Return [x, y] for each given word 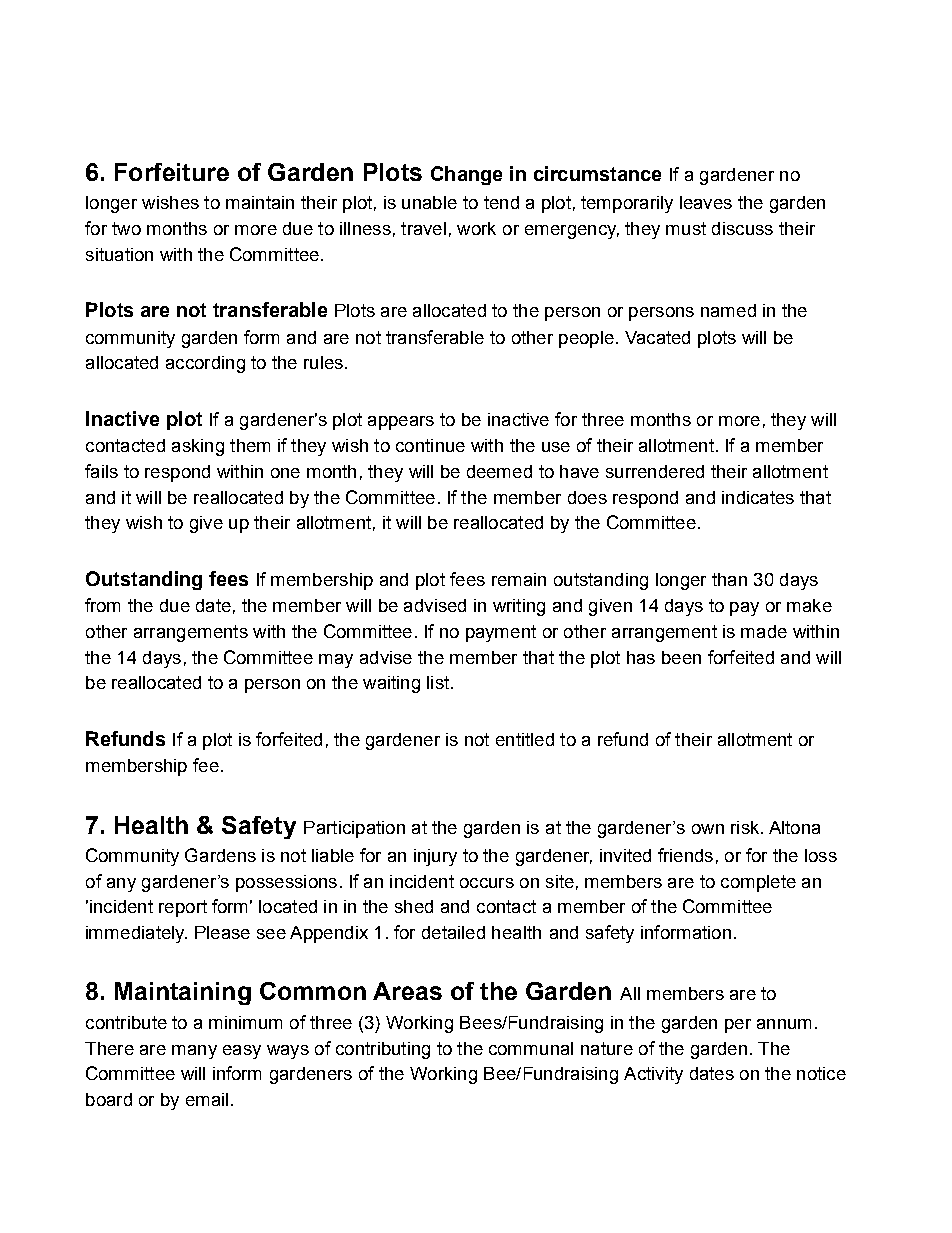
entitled [525, 739]
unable [429, 202]
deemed [499, 471]
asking [198, 447]
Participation [354, 829]
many [194, 1052]
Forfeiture [172, 172]
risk [746, 827]
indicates [758, 497]
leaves [706, 202]
